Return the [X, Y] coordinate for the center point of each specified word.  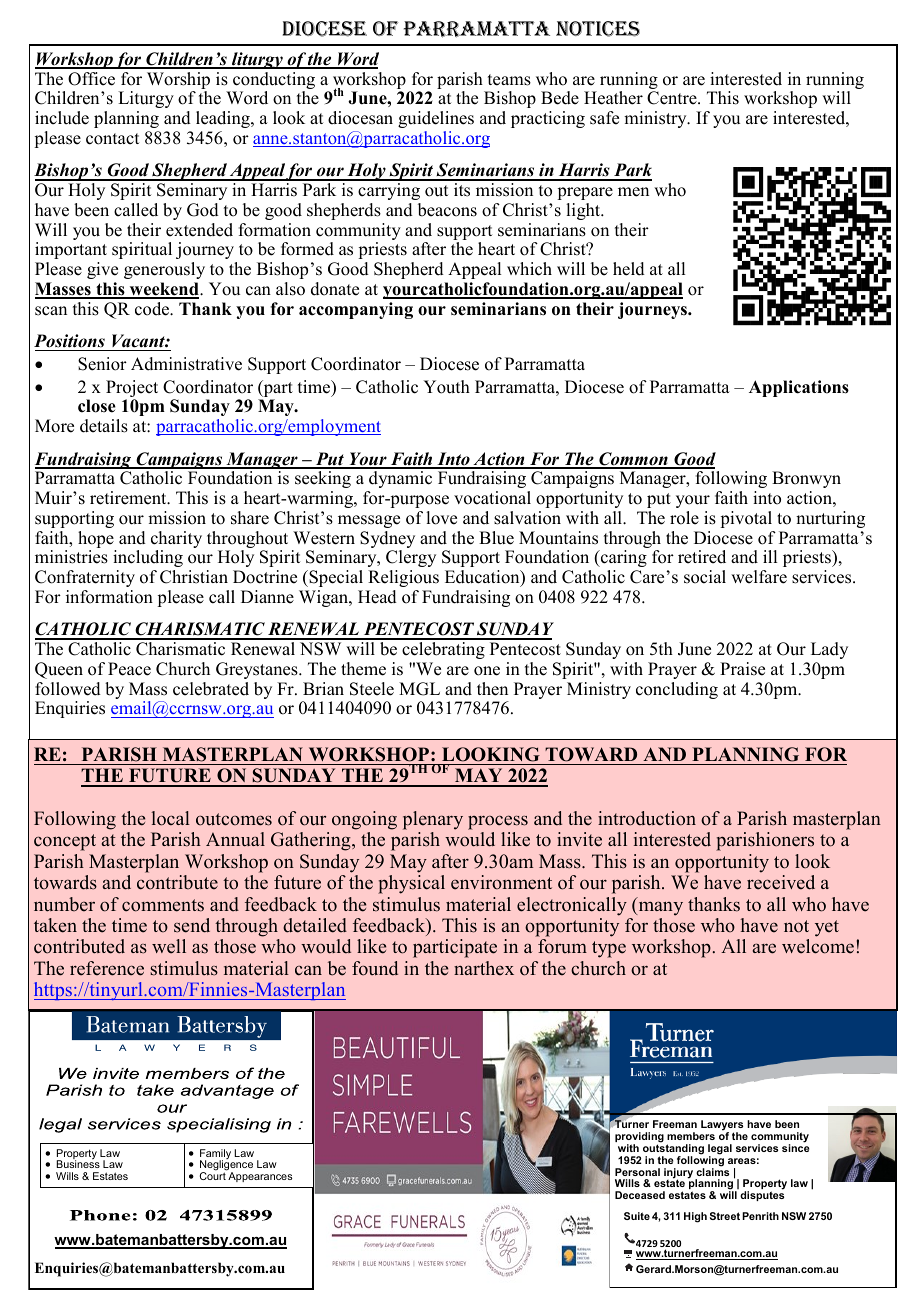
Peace [129, 669]
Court [213, 1175]
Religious [403, 578]
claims [712, 1171]
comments [163, 905]
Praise [742, 669]
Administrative [186, 364]
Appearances [260, 1177]
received [781, 882]
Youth [446, 387]
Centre [673, 98]
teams [509, 80]
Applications [799, 388]
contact [112, 139]
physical [411, 884]
